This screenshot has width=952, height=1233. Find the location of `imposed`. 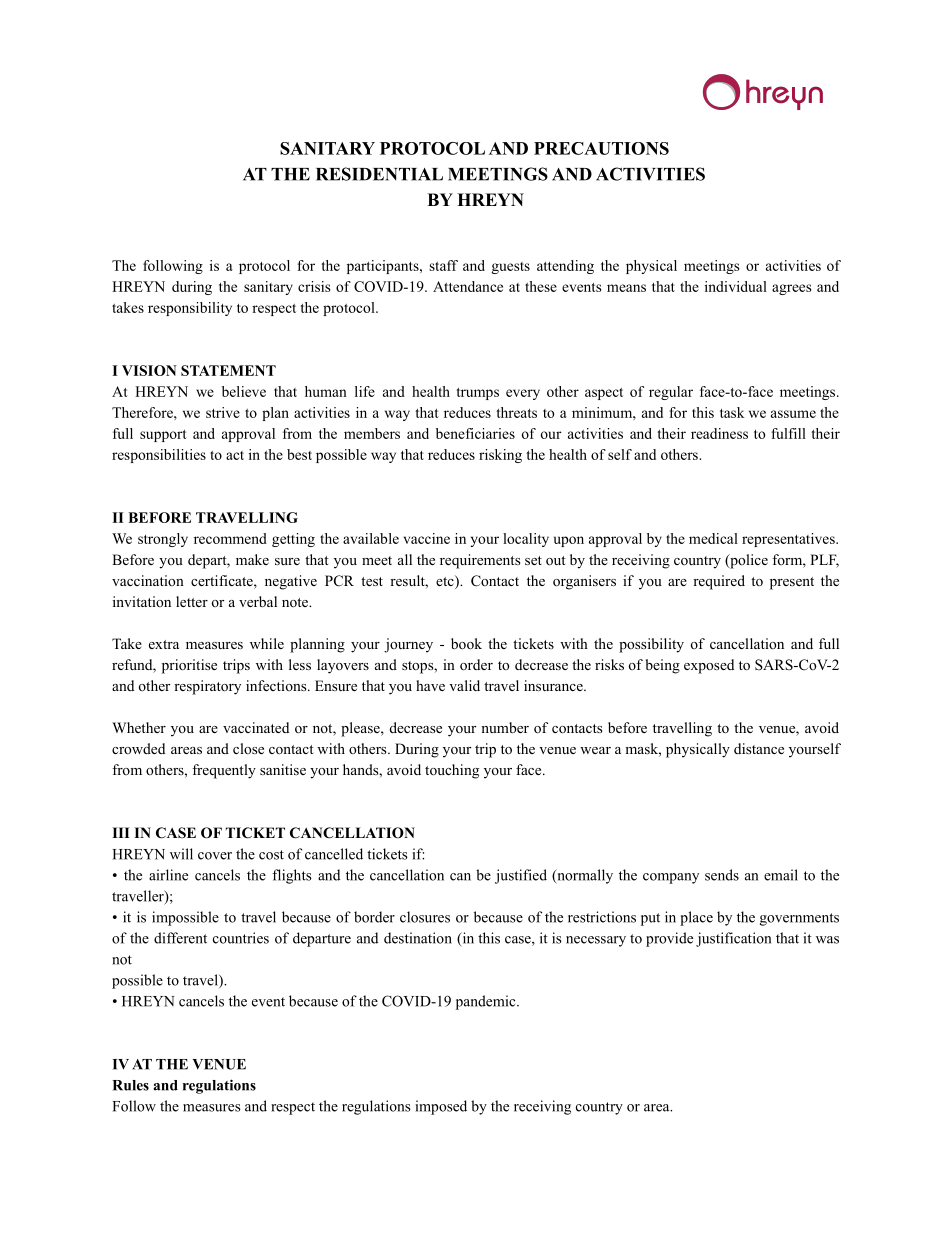

imposed is located at coordinates (441, 1107).
